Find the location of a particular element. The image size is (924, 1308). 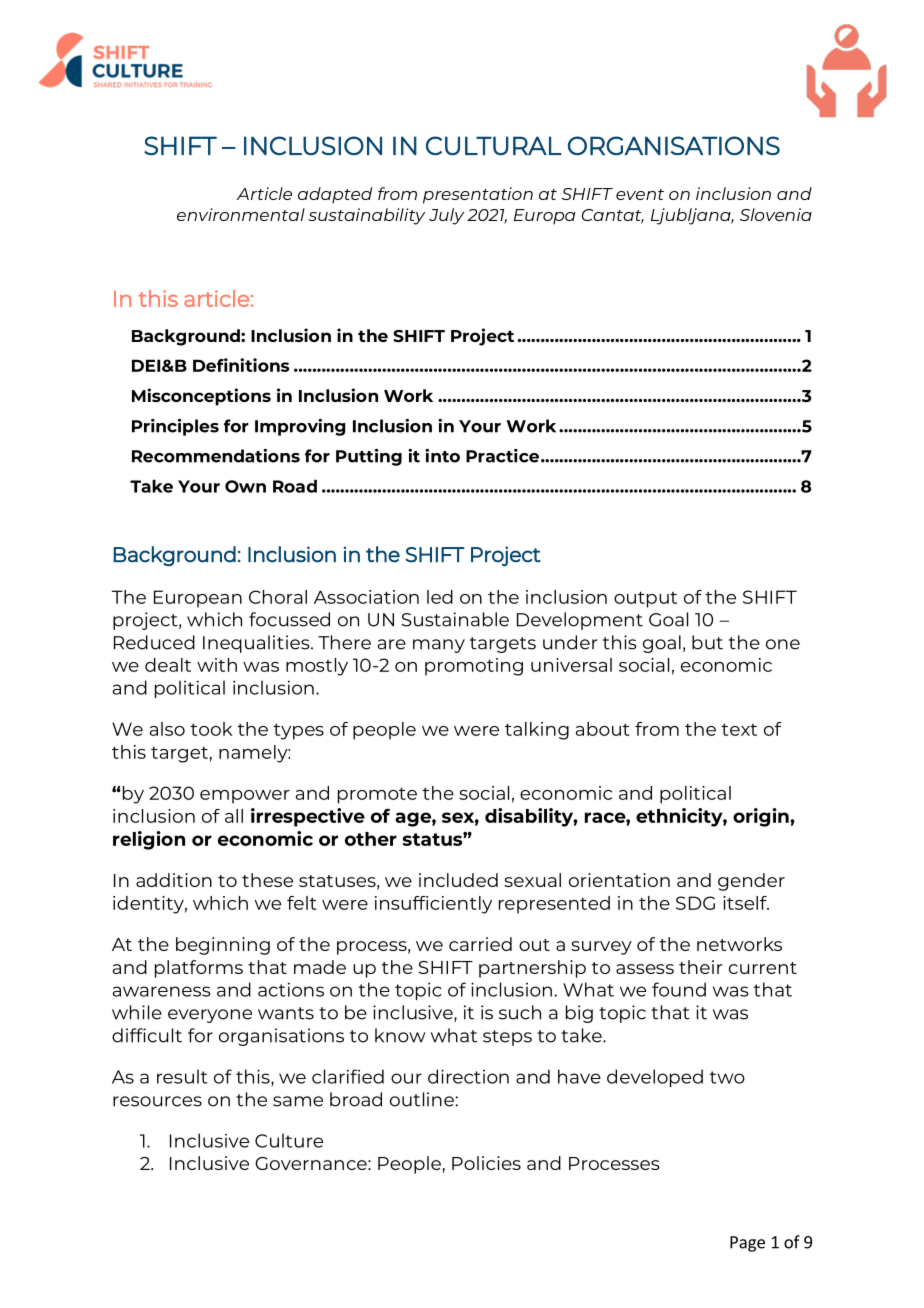

Culture is located at coordinates (289, 1140).
